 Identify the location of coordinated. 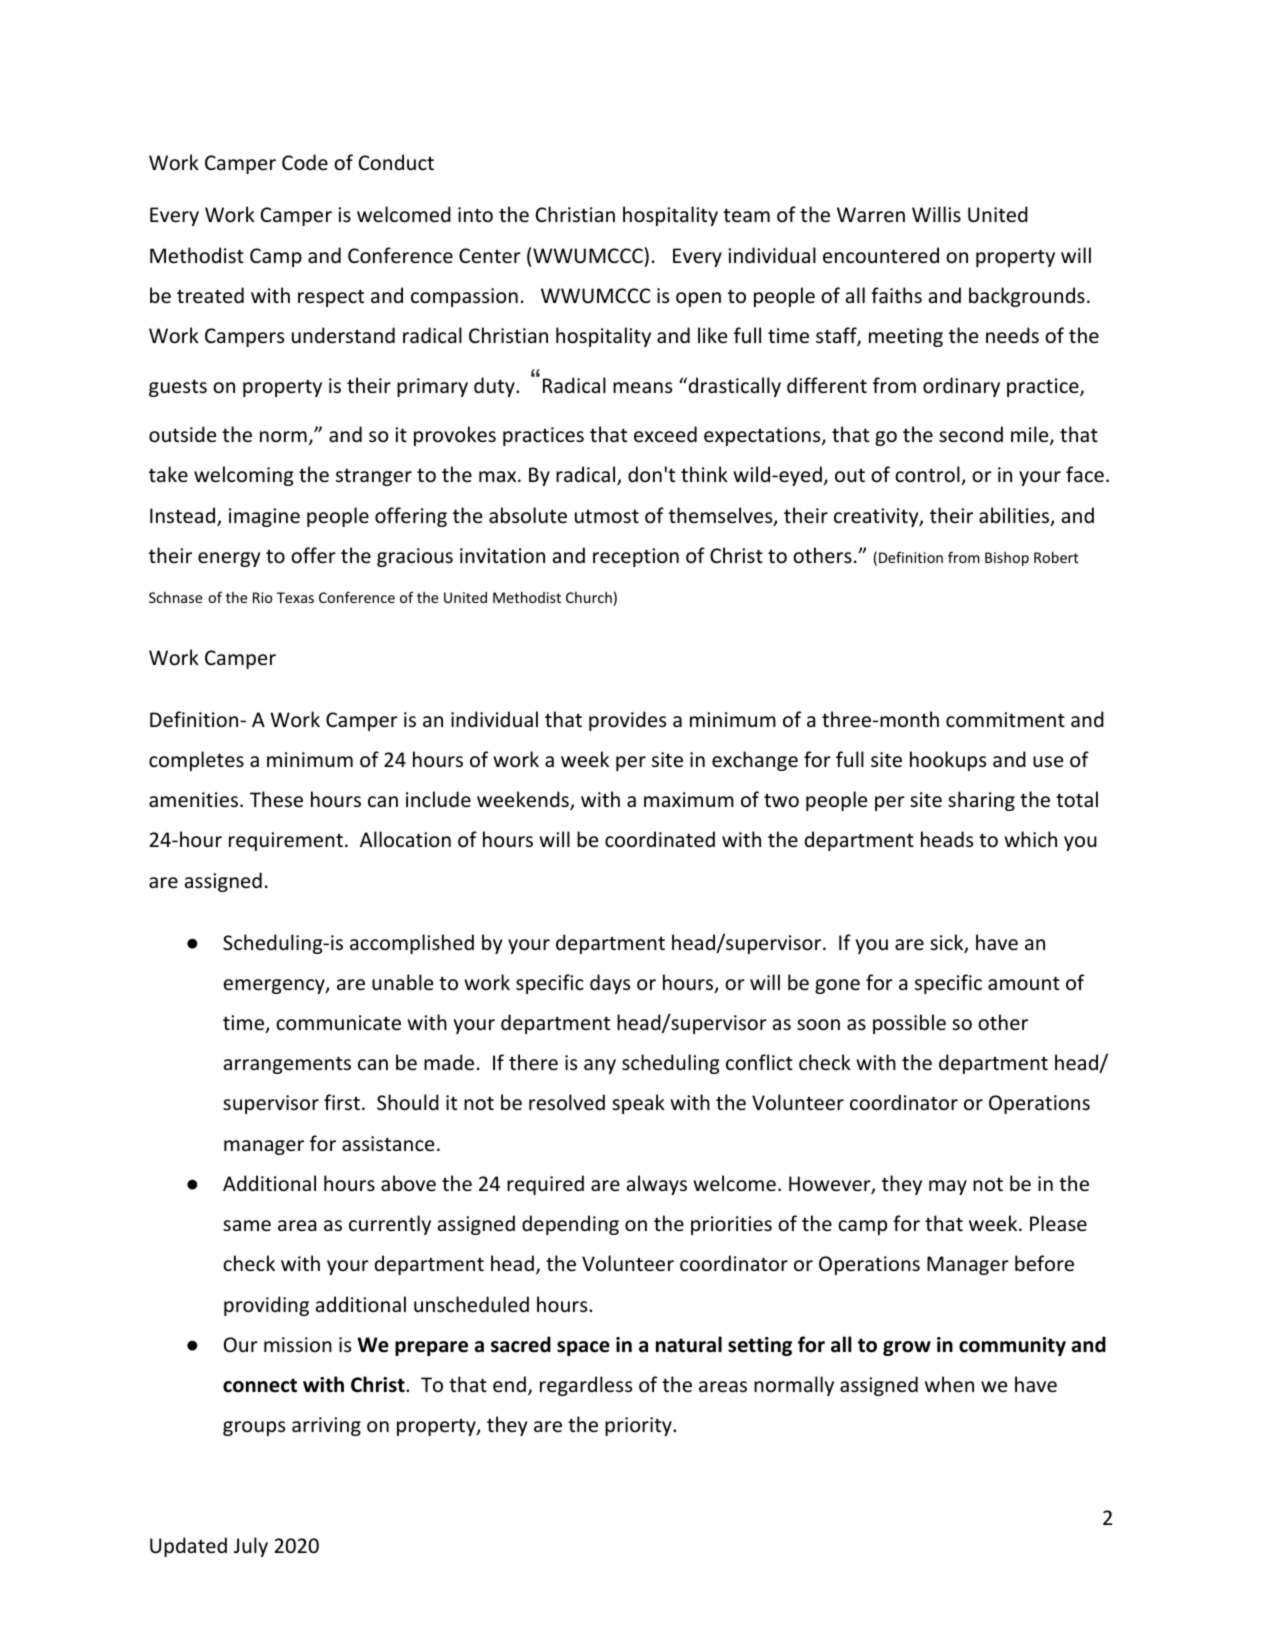
(660, 839).
